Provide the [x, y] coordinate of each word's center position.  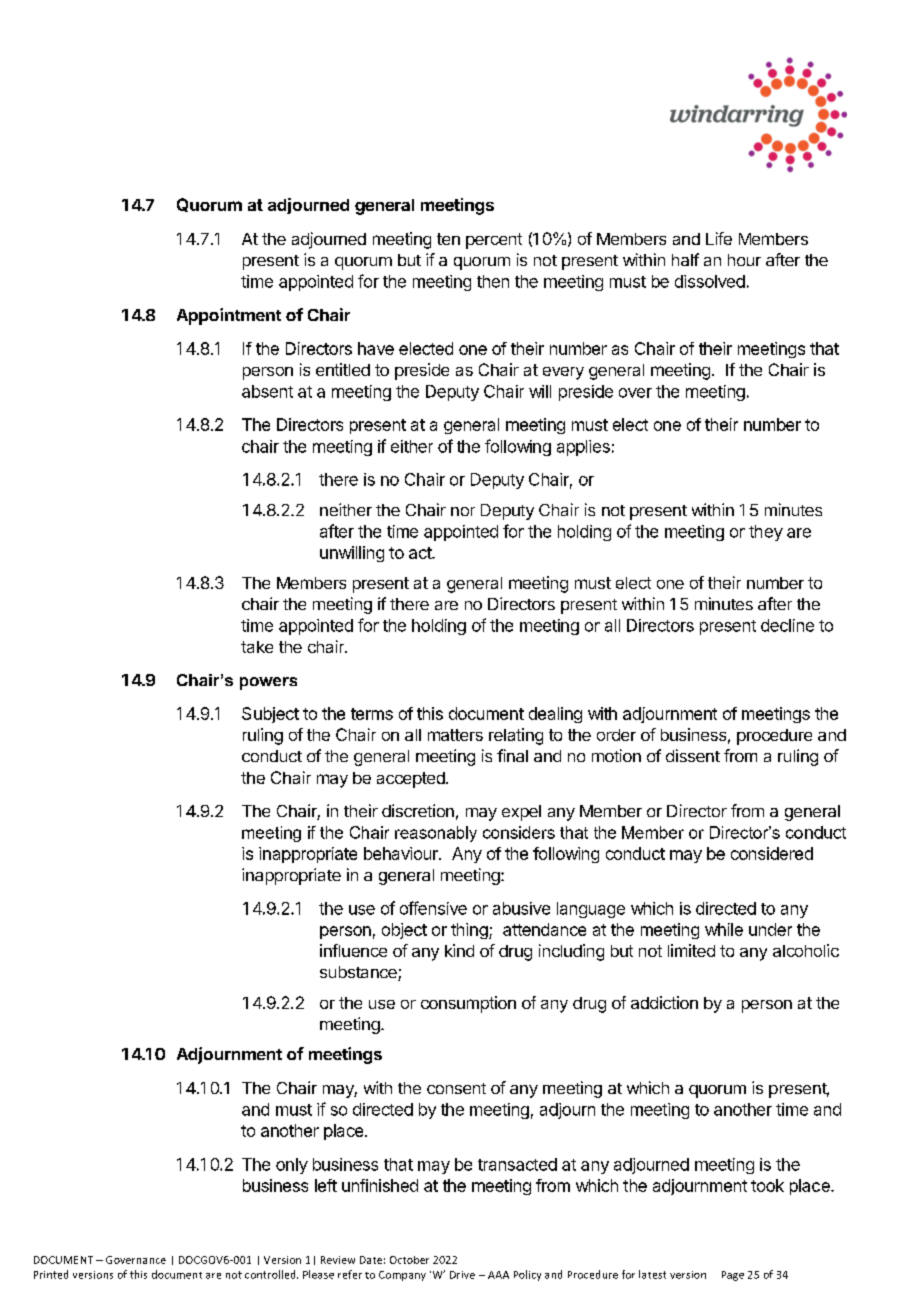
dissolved [710, 281]
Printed [51, 1274]
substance [359, 973]
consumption [468, 1004]
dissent [693, 755]
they [766, 533]
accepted [412, 780]
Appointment [229, 316]
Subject [270, 715]
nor [463, 511]
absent [267, 391]
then [493, 281]
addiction [664, 1002]
